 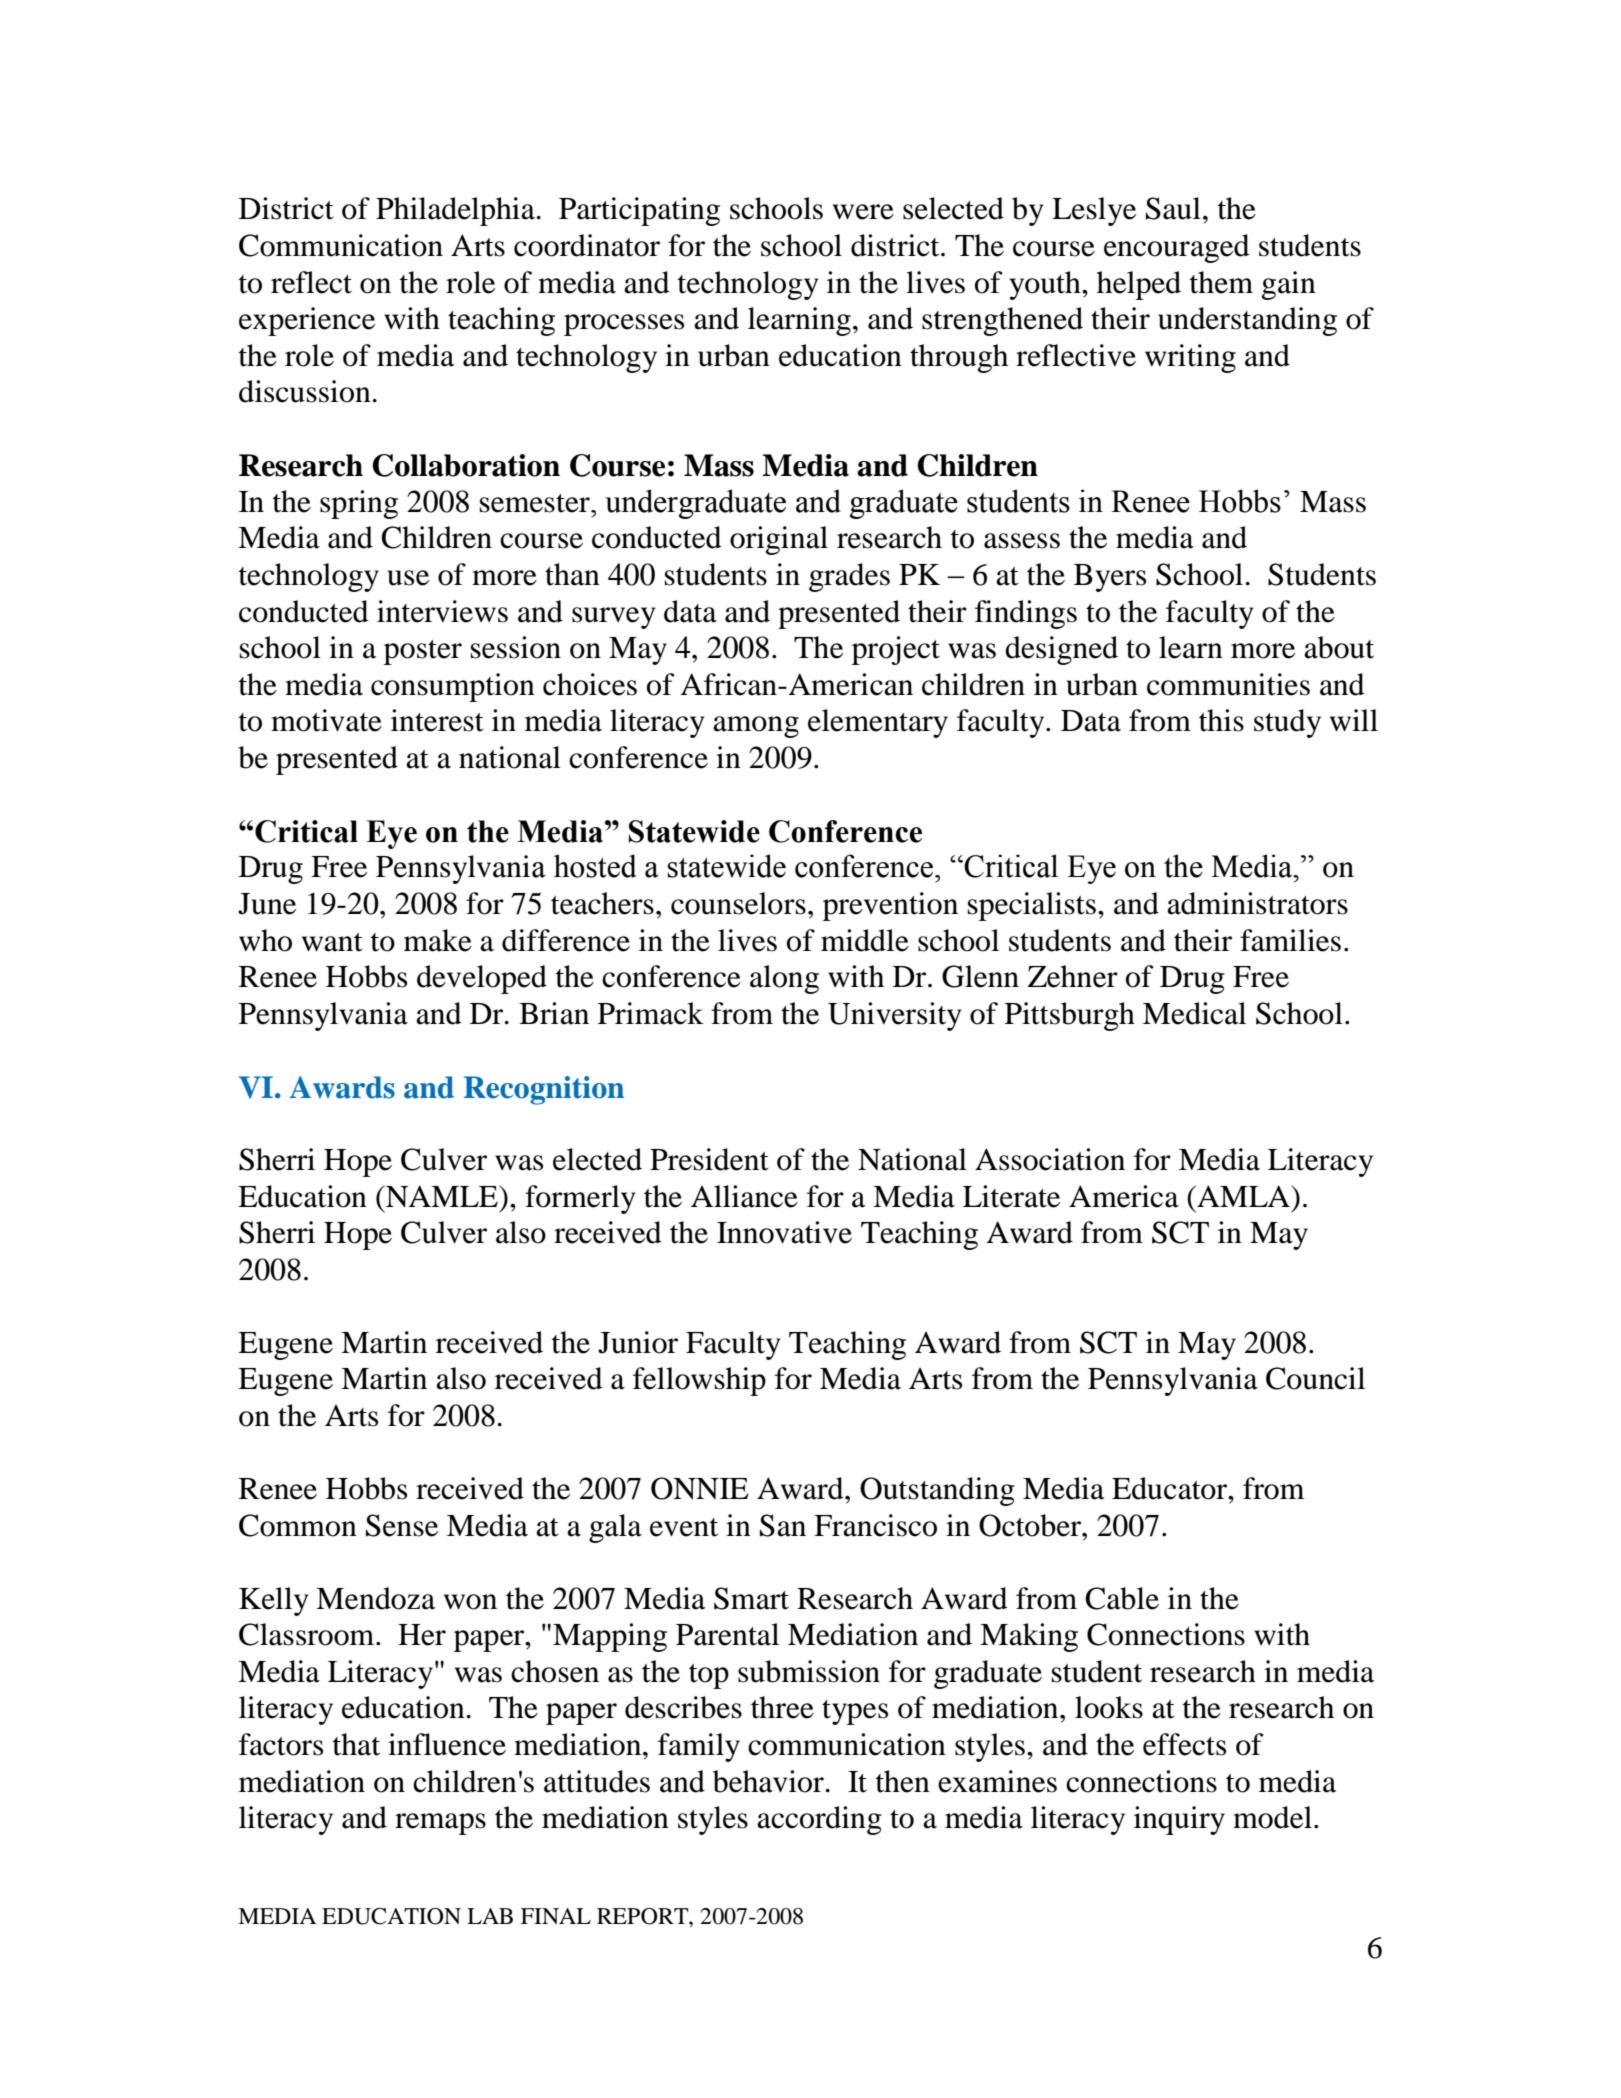 I want to click on them, so click(x=1221, y=282).
